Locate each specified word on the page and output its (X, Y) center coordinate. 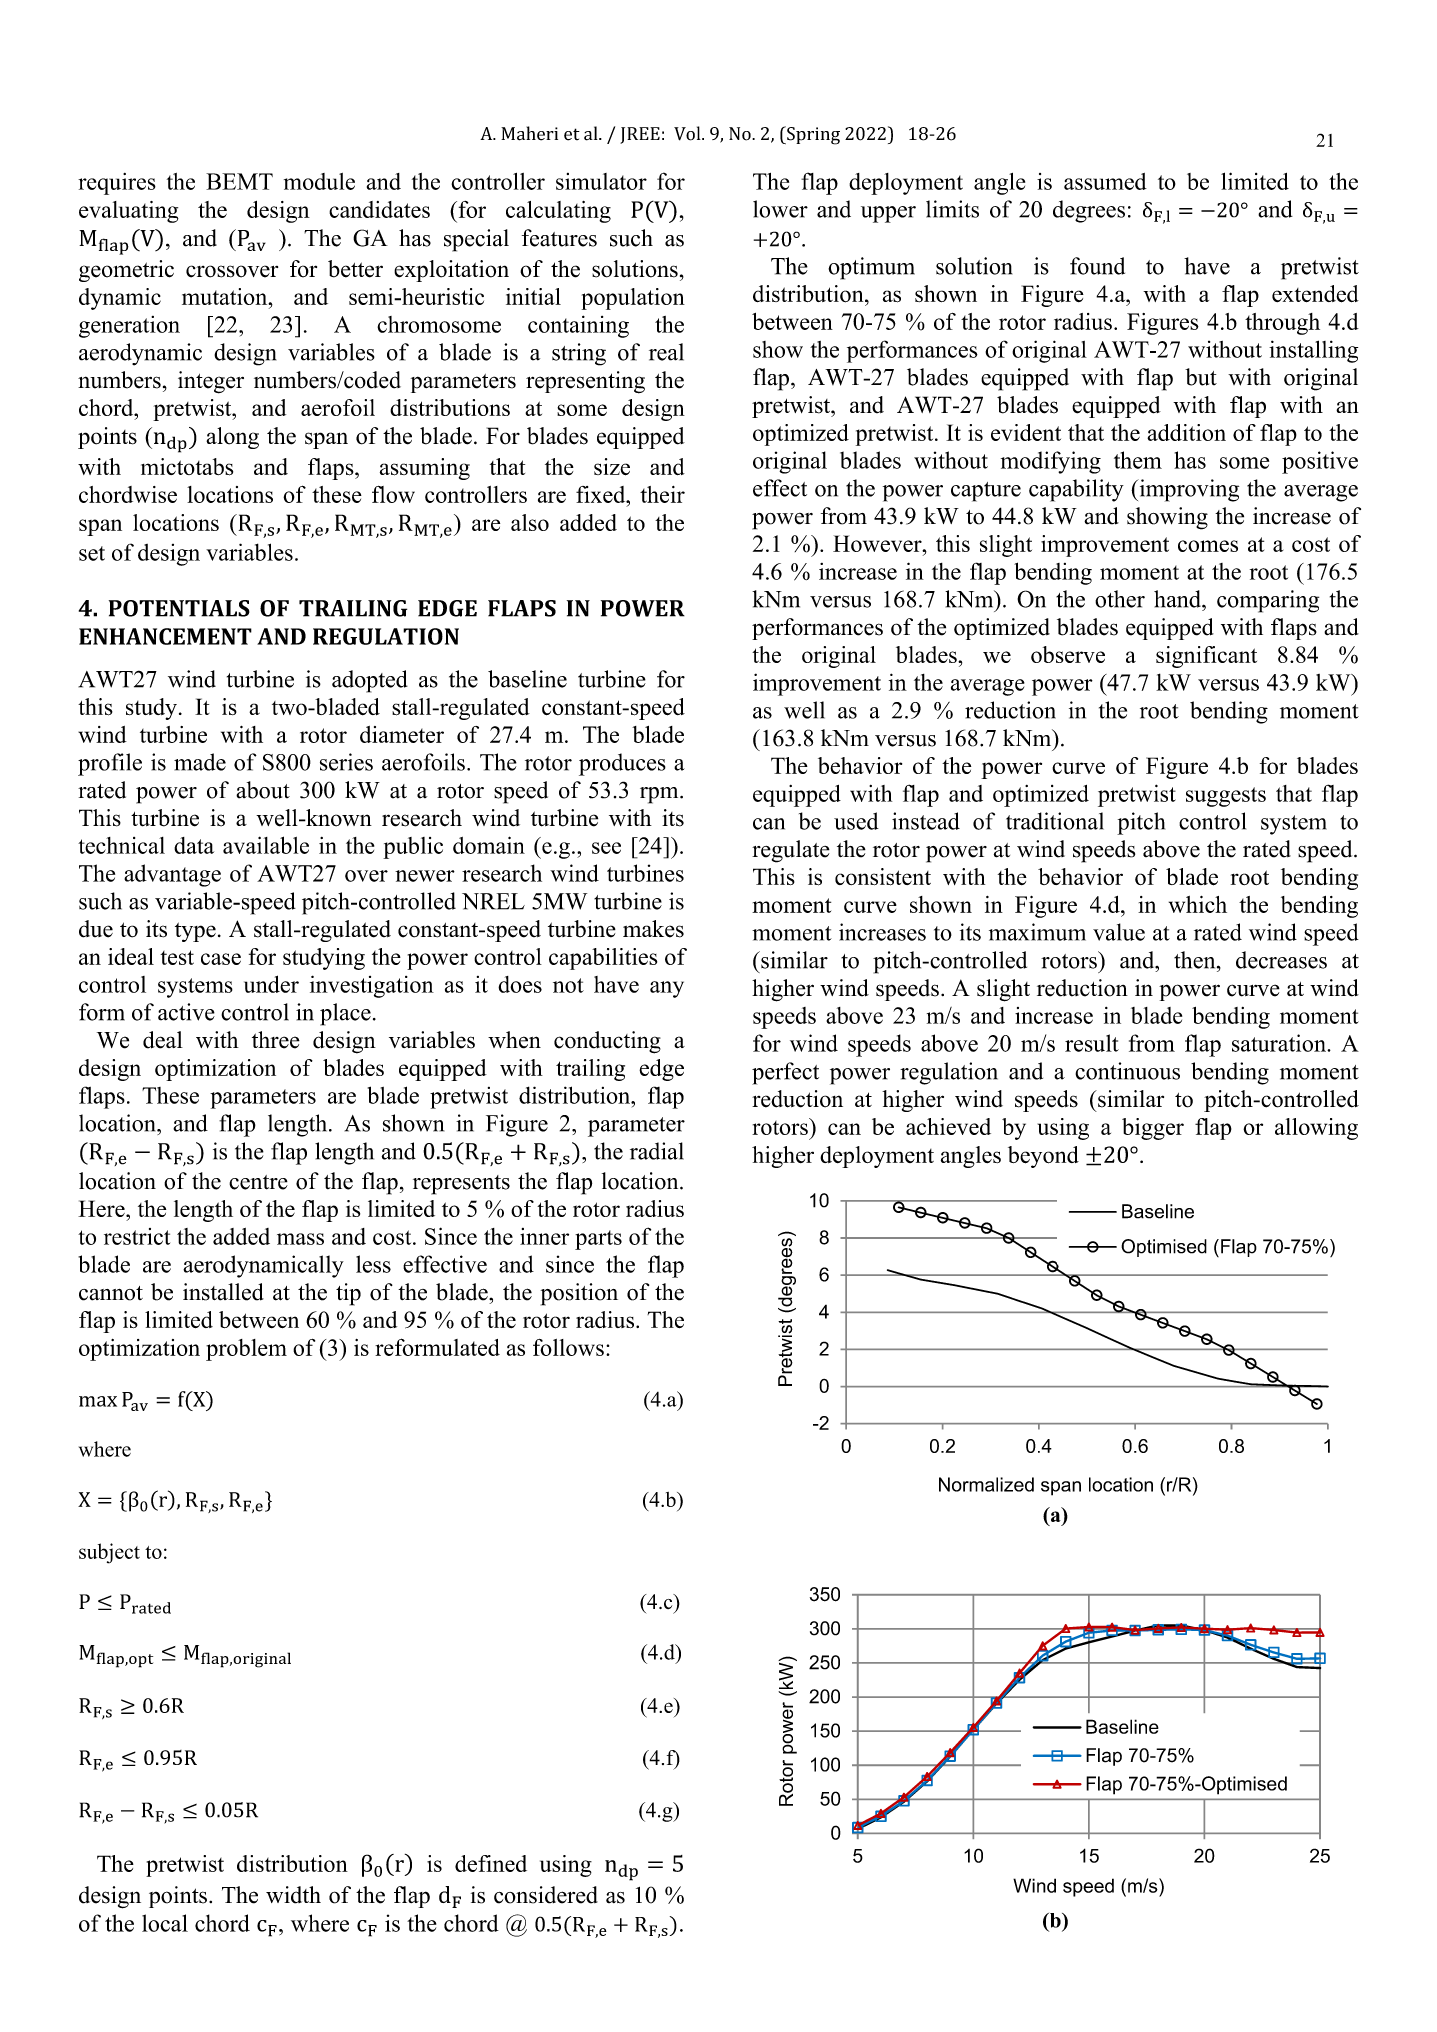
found (1097, 266)
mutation (226, 296)
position (579, 1294)
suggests (1226, 797)
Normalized (986, 1484)
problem (246, 1350)
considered (546, 1895)
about (263, 790)
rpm (660, 795)
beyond (1043, 1157)
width (293, 1895)
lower (780, 209)
